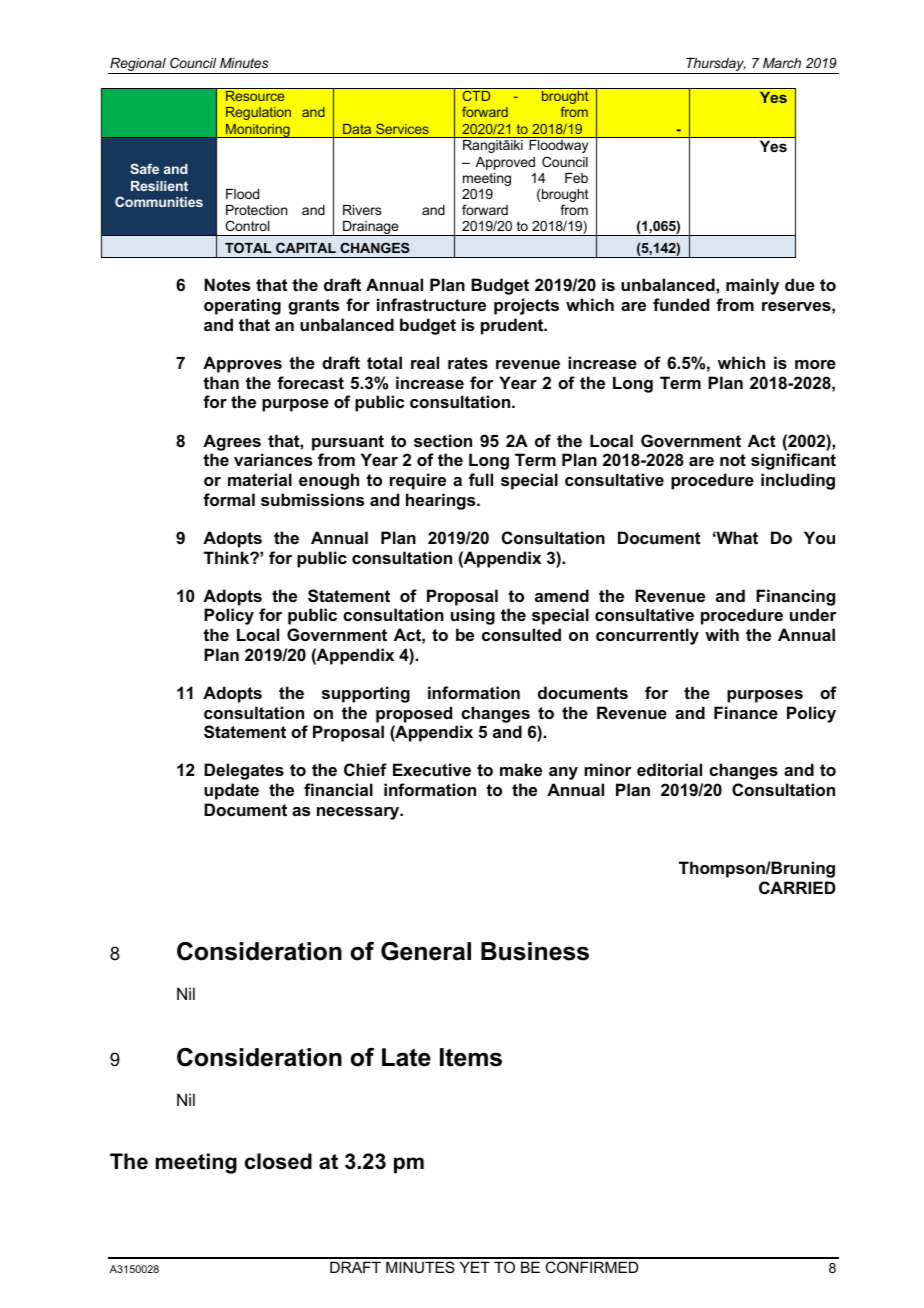 This image has height=1308, width=924. Describe the element at coordinates (505, 163) in the image. I see `Approved` at that location.
